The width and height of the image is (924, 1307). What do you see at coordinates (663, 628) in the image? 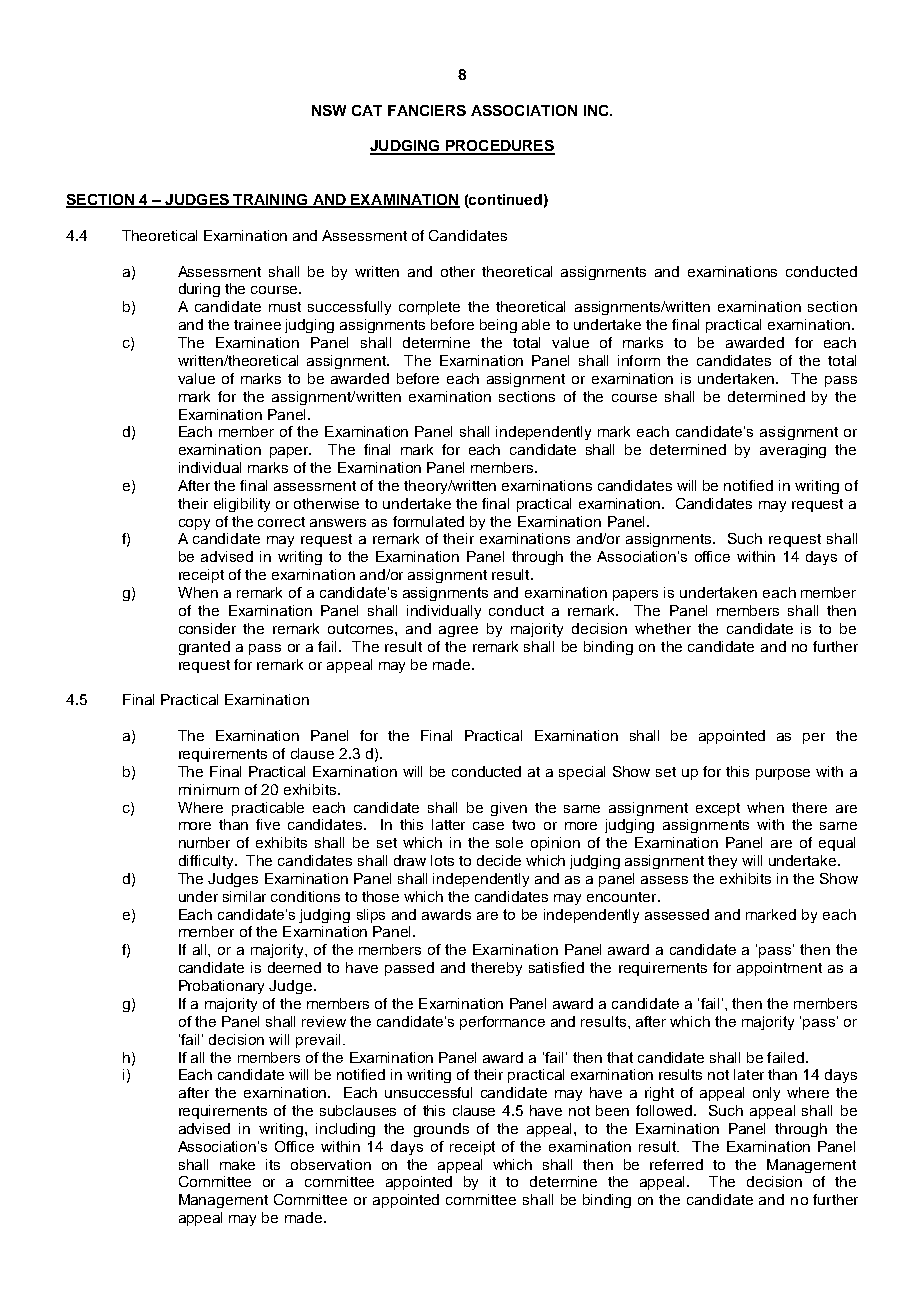
I see `whether` at bounding box center [663, 628].
